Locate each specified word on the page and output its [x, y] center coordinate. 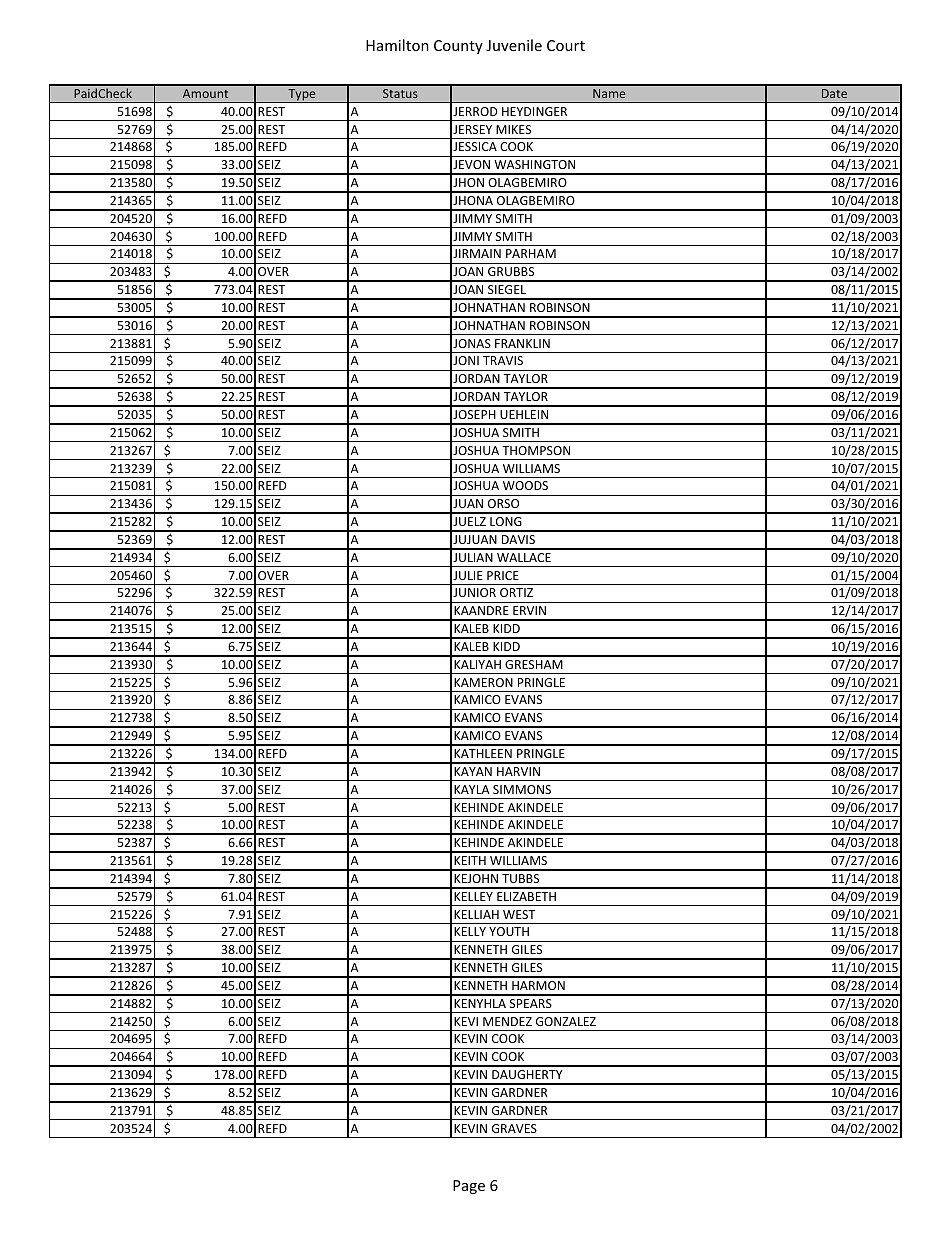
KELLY [470, 931]
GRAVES [514, 1128]
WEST [519, 914]
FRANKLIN [522, 343]
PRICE [503, 575]
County [458, 47]
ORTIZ [516, 592]
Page [469, 1187]
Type [302, 96]
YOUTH [509, 931]
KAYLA [472, 789]
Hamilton [397, 45]
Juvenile [514, 45]
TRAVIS [503, 360]
